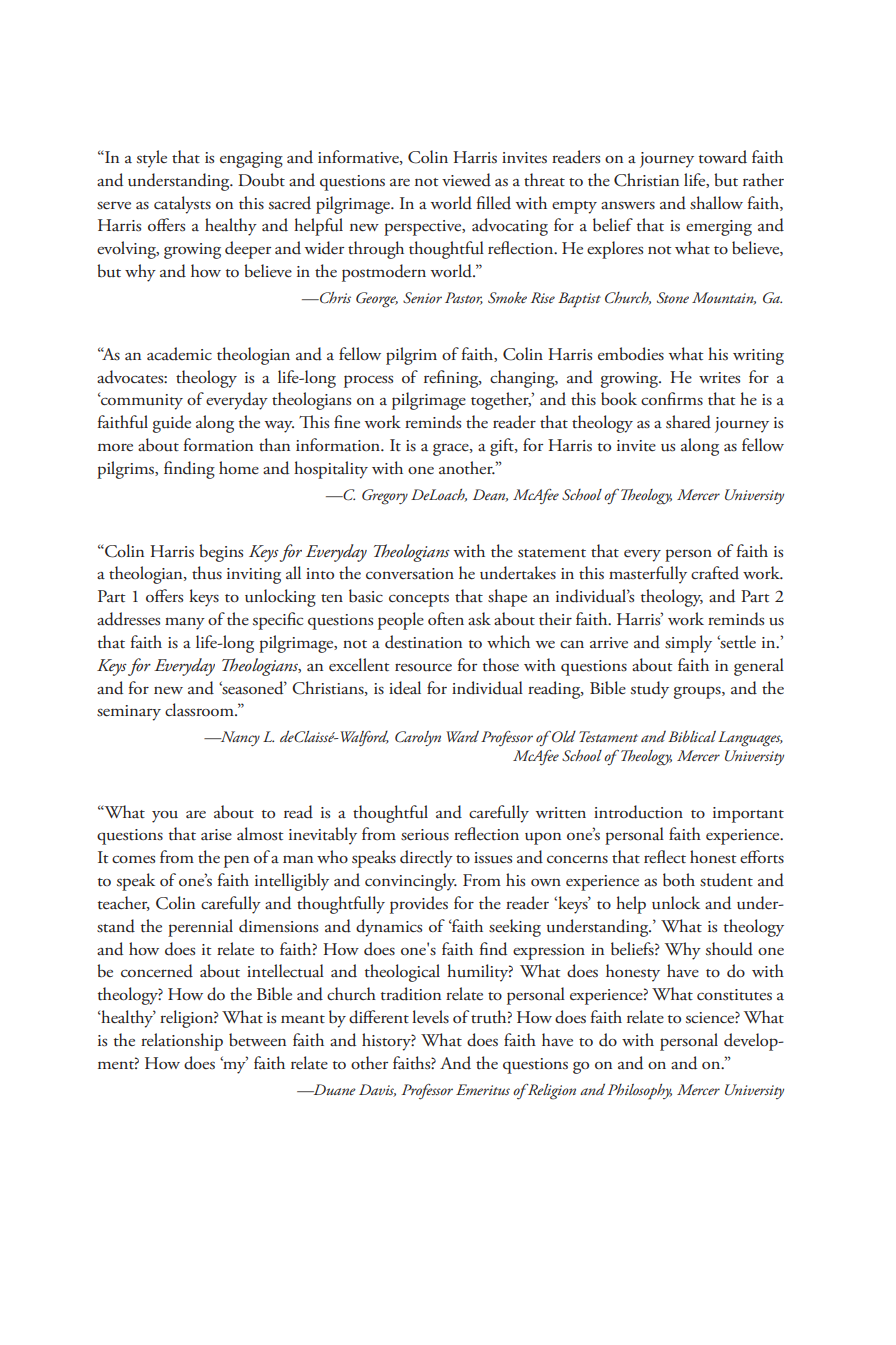 The height and width of the image is (1345, 896). What do you see at coordinates (688, 422) in the image?
I see `shared` at bounding box center [688, 422].
